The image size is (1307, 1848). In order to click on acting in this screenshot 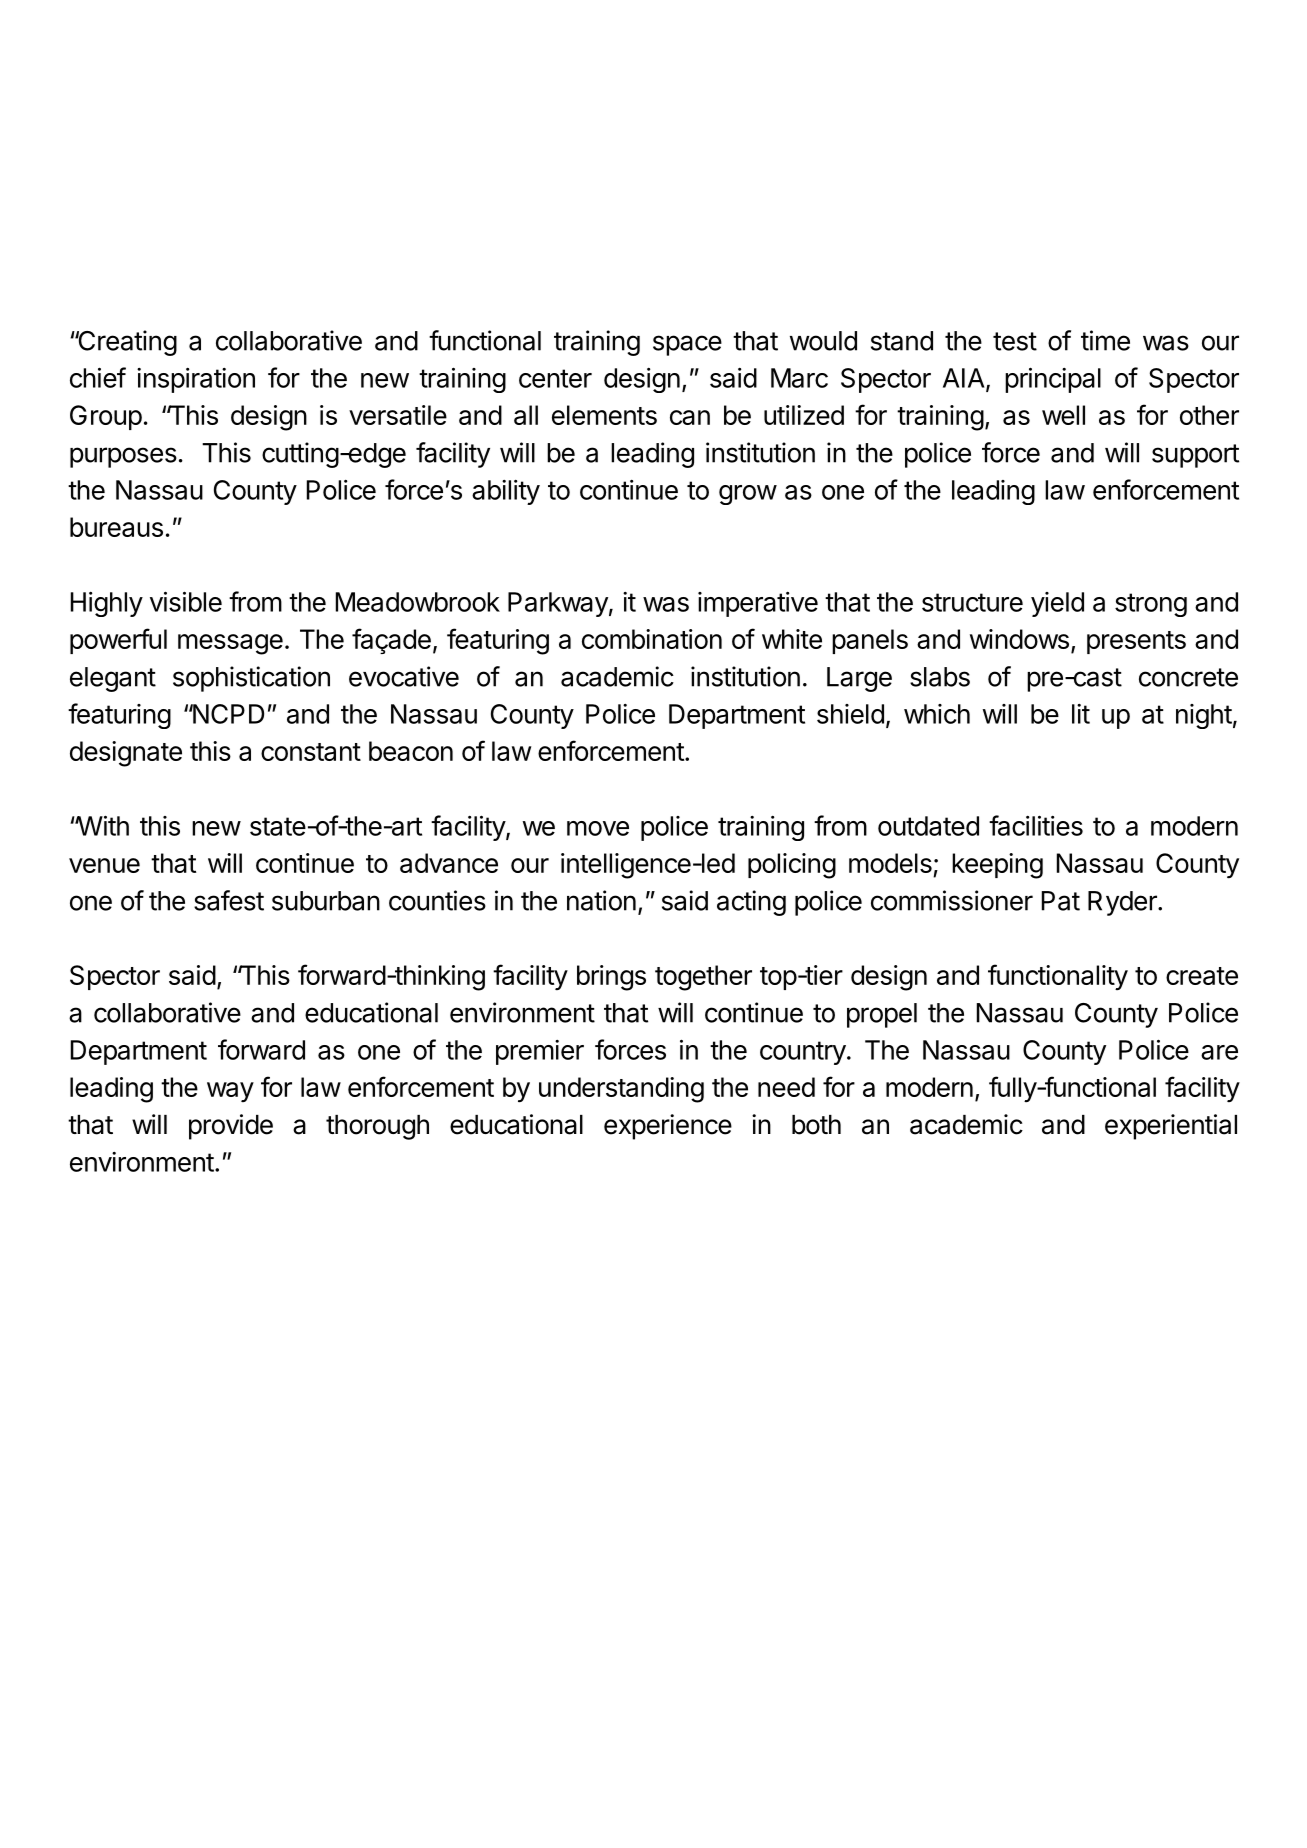, I will do `click(751, 903)`.
